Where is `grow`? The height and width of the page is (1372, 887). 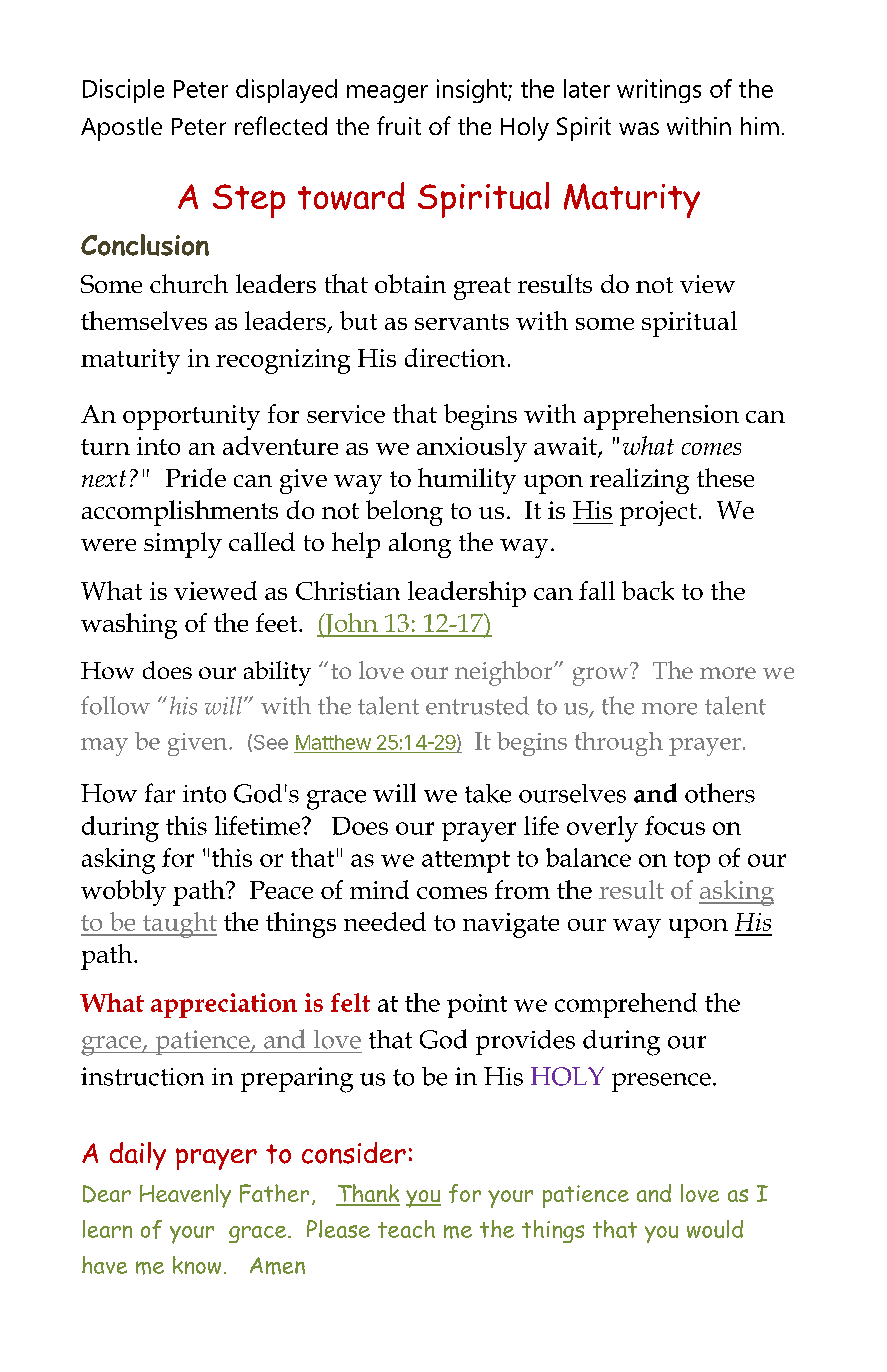 grow is located at coordinates (602, 675).
